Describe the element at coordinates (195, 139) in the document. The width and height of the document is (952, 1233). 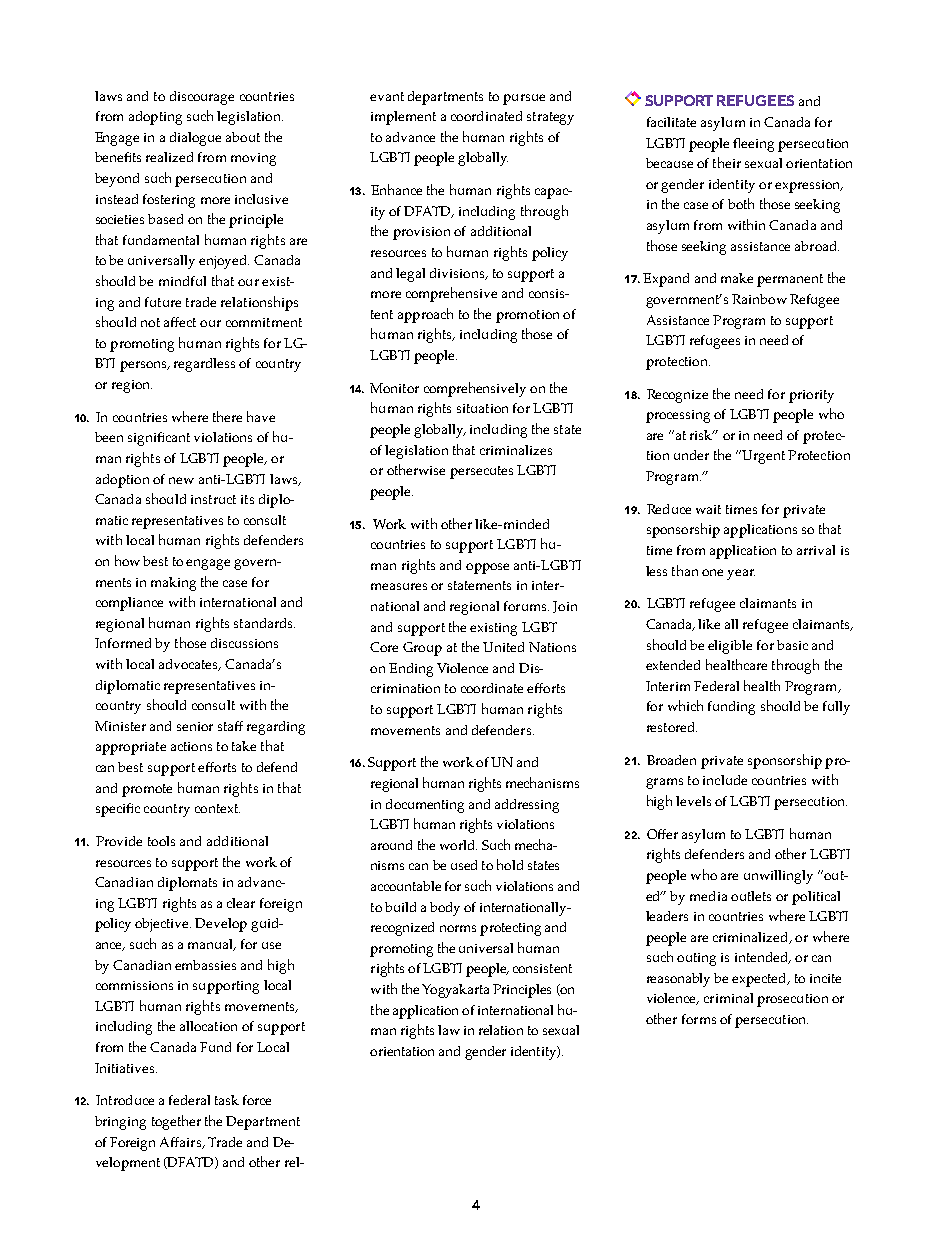
I see `dialogue` at that location.
